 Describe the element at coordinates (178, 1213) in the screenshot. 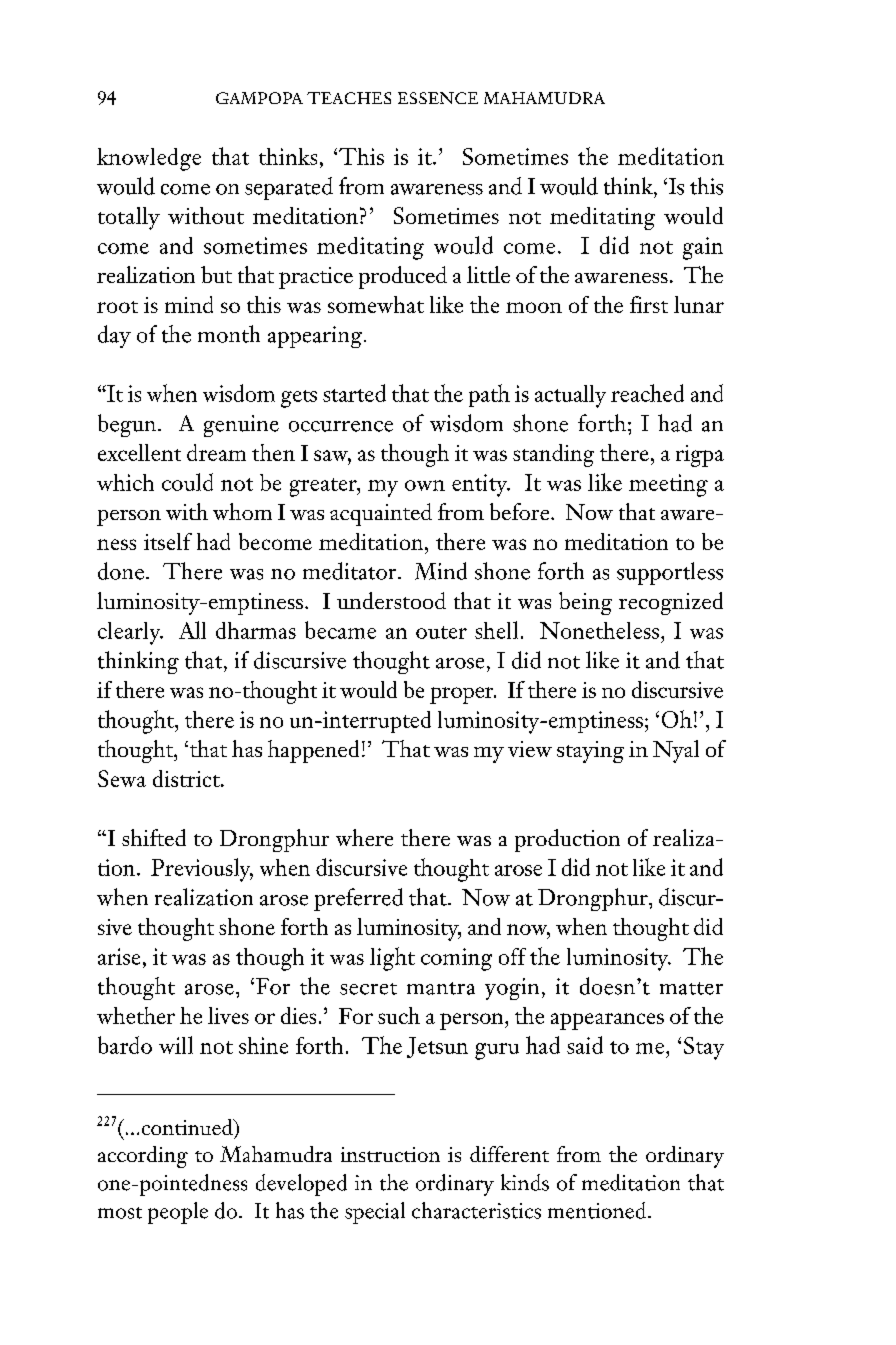

I see `people` at that location.
